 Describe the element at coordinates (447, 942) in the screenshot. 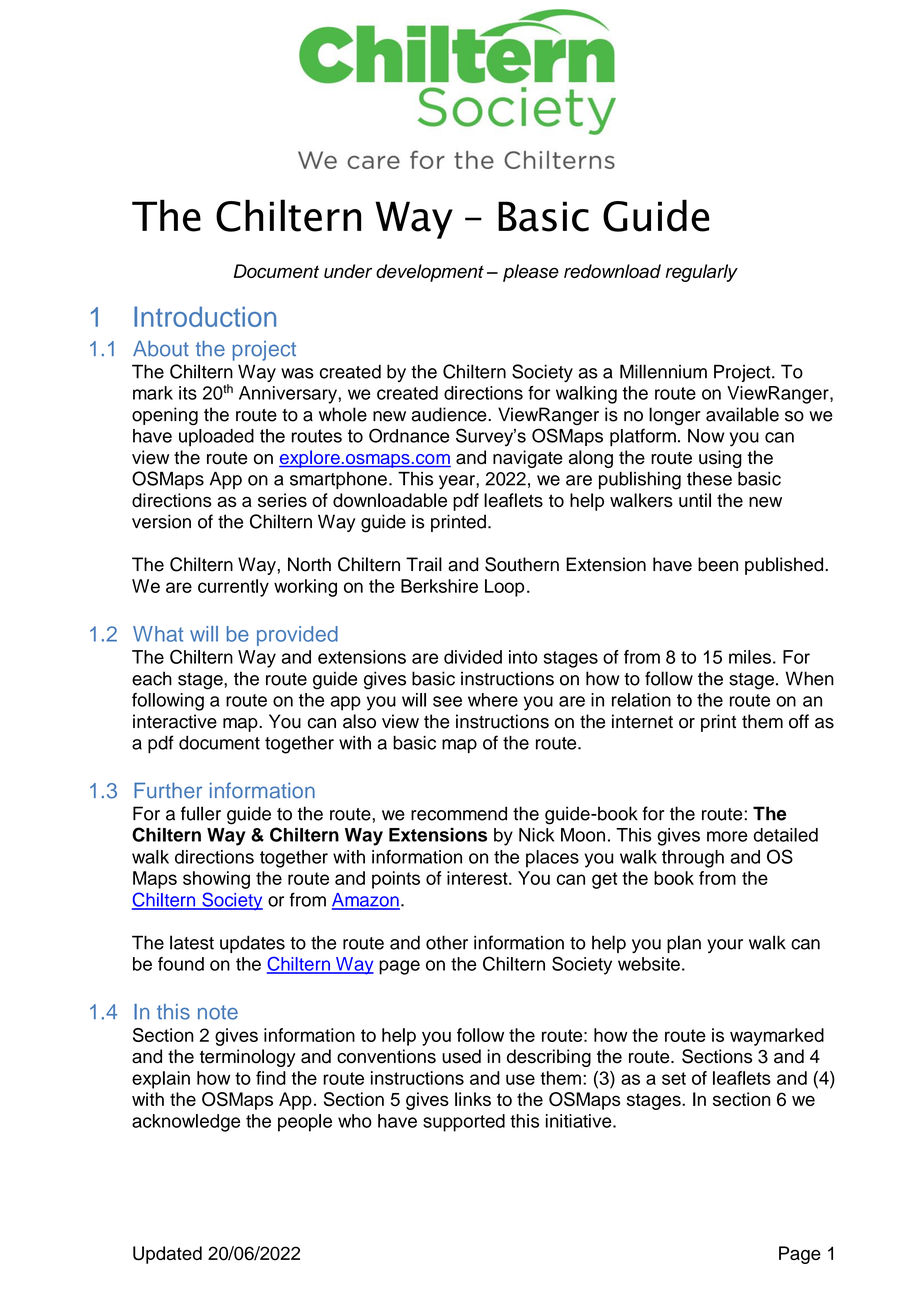

I see `other` at that location.
